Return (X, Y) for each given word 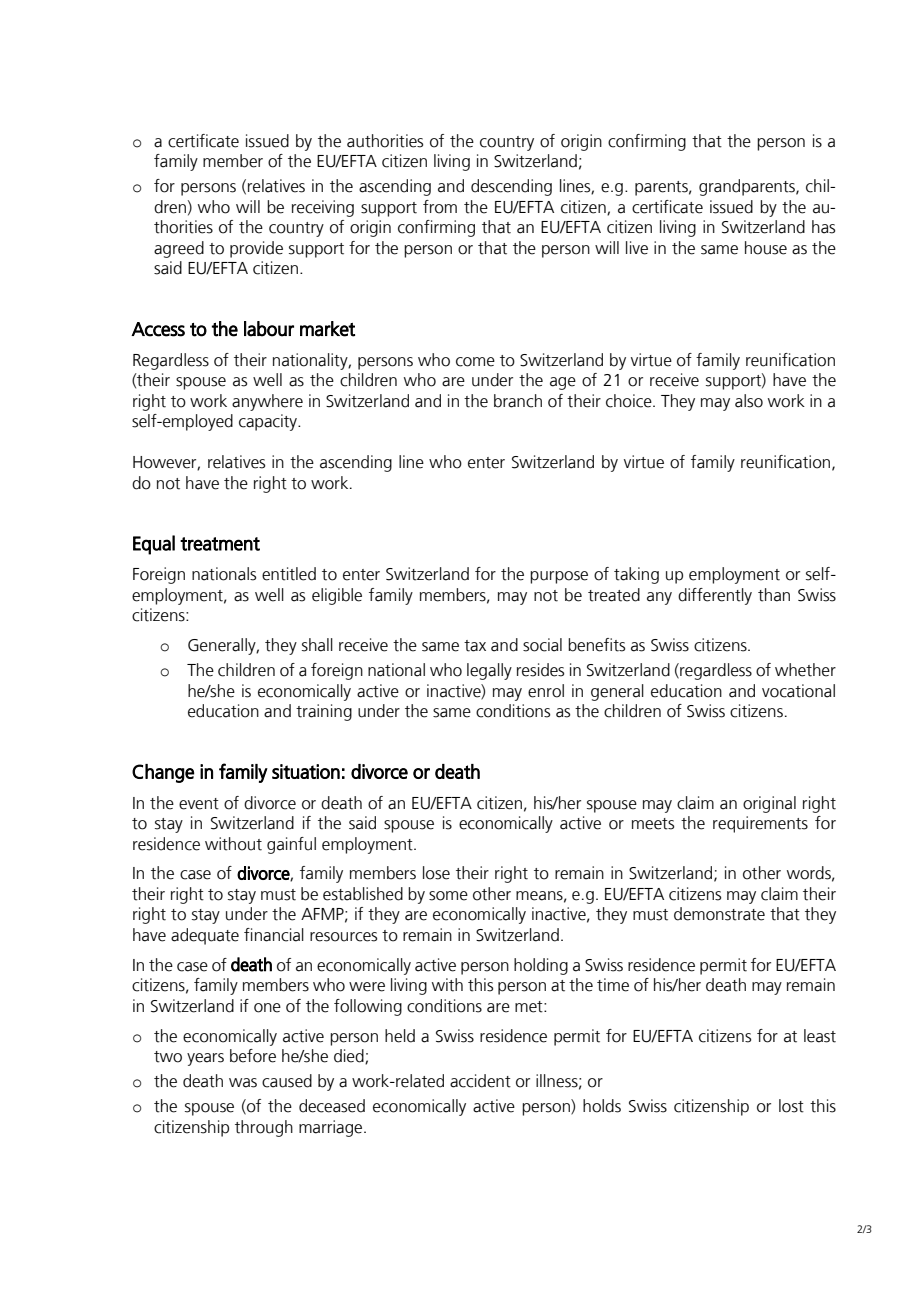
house (766, 248)
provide (256, 249)
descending (511, 187)
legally (489, 671)
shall (317, 645)
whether (805, 670)
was (243, 1083)
